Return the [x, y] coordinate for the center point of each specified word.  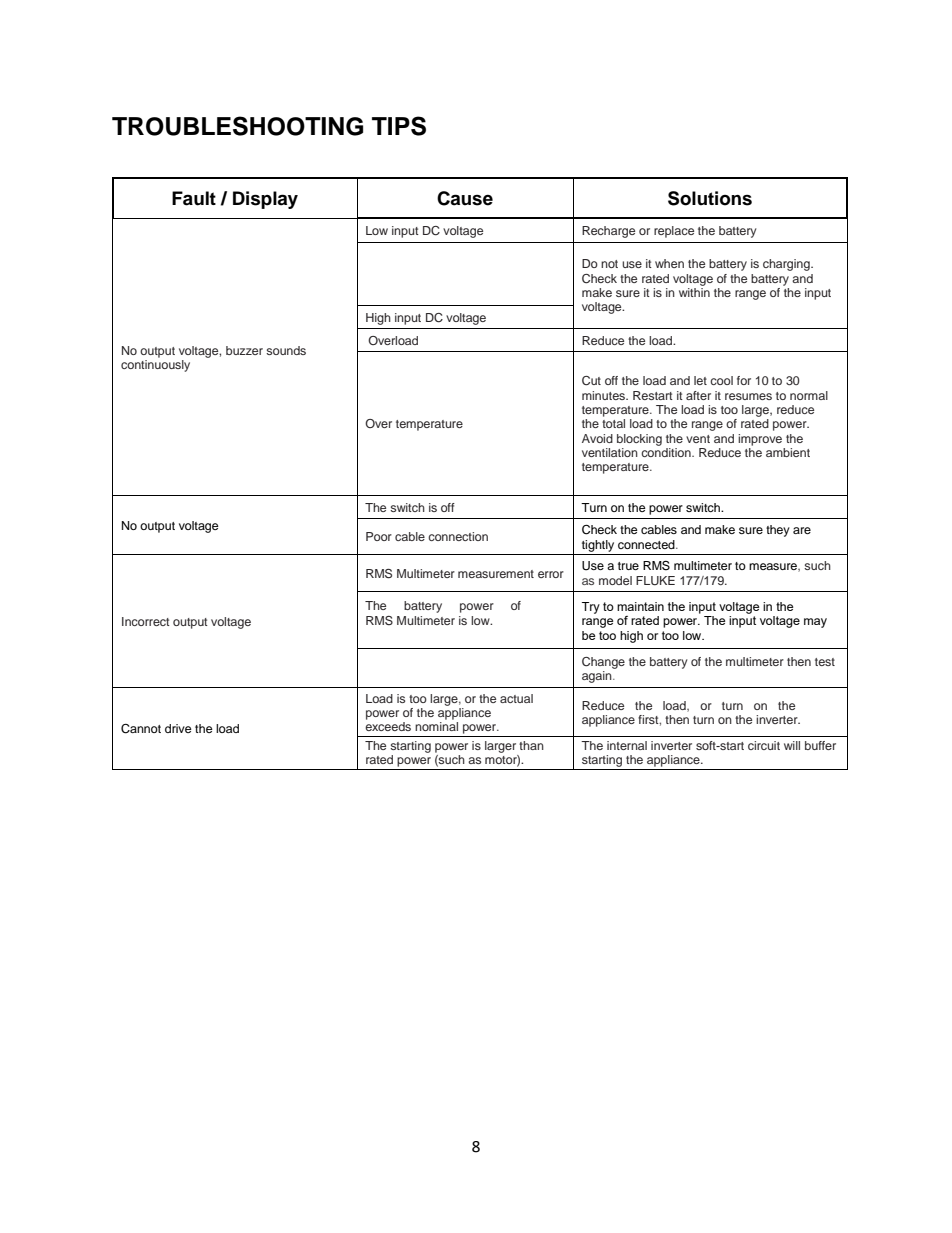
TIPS [399, 126]
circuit [764, 745]
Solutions [710, 198]
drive [178, 728]
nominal [436, 726]
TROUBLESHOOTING [237, 126]
